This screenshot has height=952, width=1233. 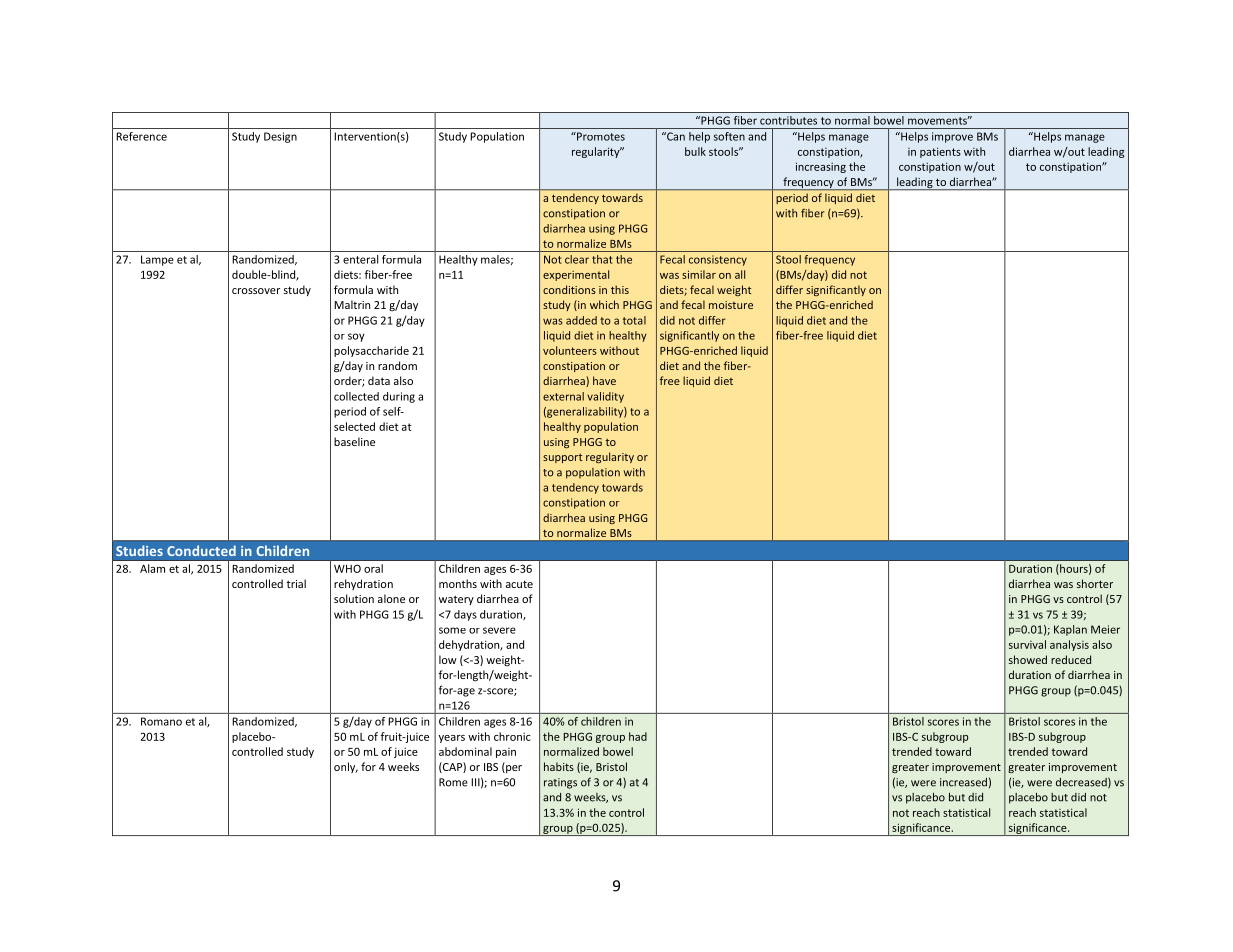 What do you see at coordinates (1095, 583) in the screenshot?
I see `shorter` at bounding box center [1095, 583].
